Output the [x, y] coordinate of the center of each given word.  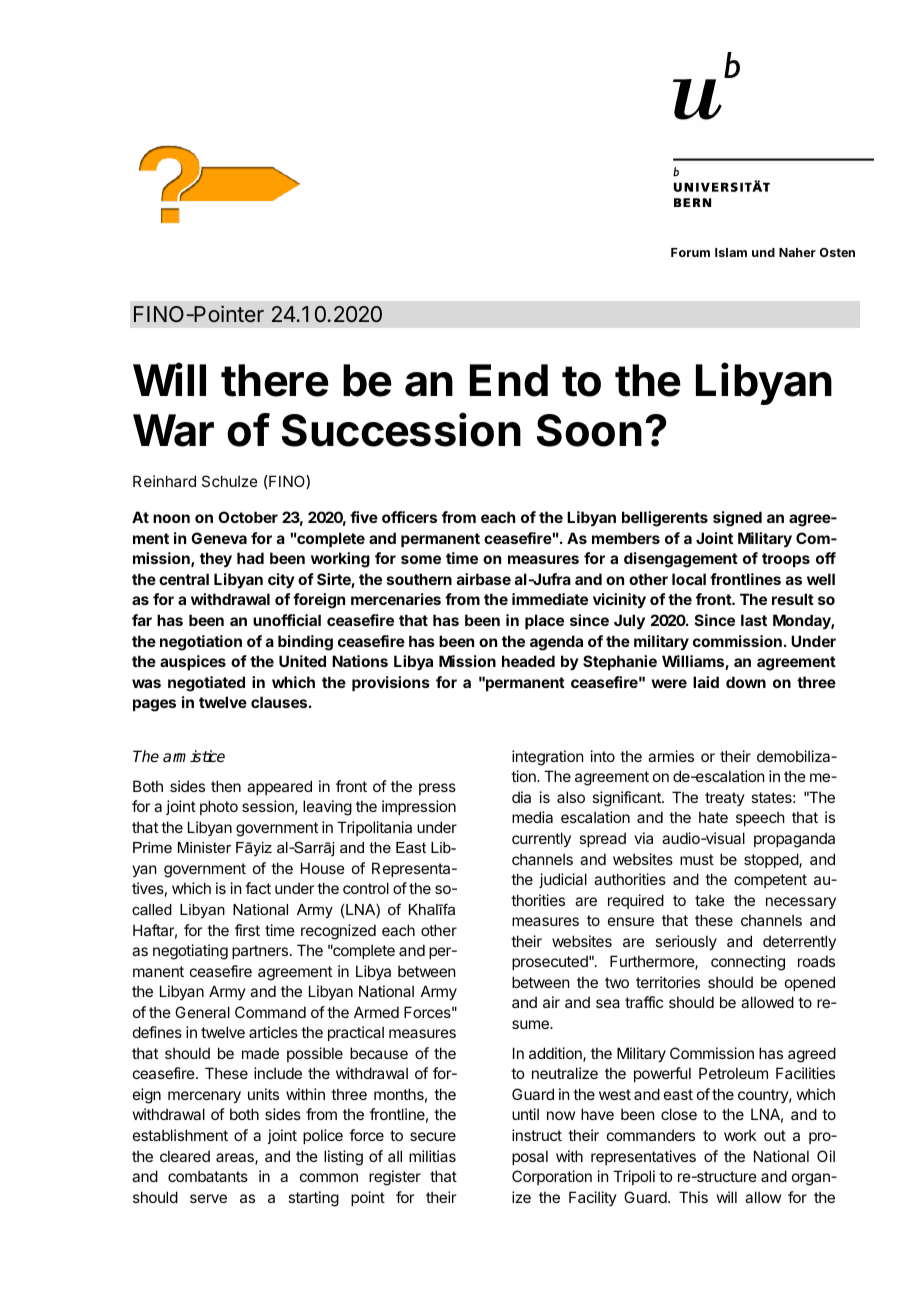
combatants [208, 1176]
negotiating [190, 952]
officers [409, 517]
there [275, 380]
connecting [748, 963]
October [248, 517]
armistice [194, 756]
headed [528, 661]
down [746, 682]
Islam [731, 252]
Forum [690, 252]
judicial [563, 880]
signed [737, 519]
